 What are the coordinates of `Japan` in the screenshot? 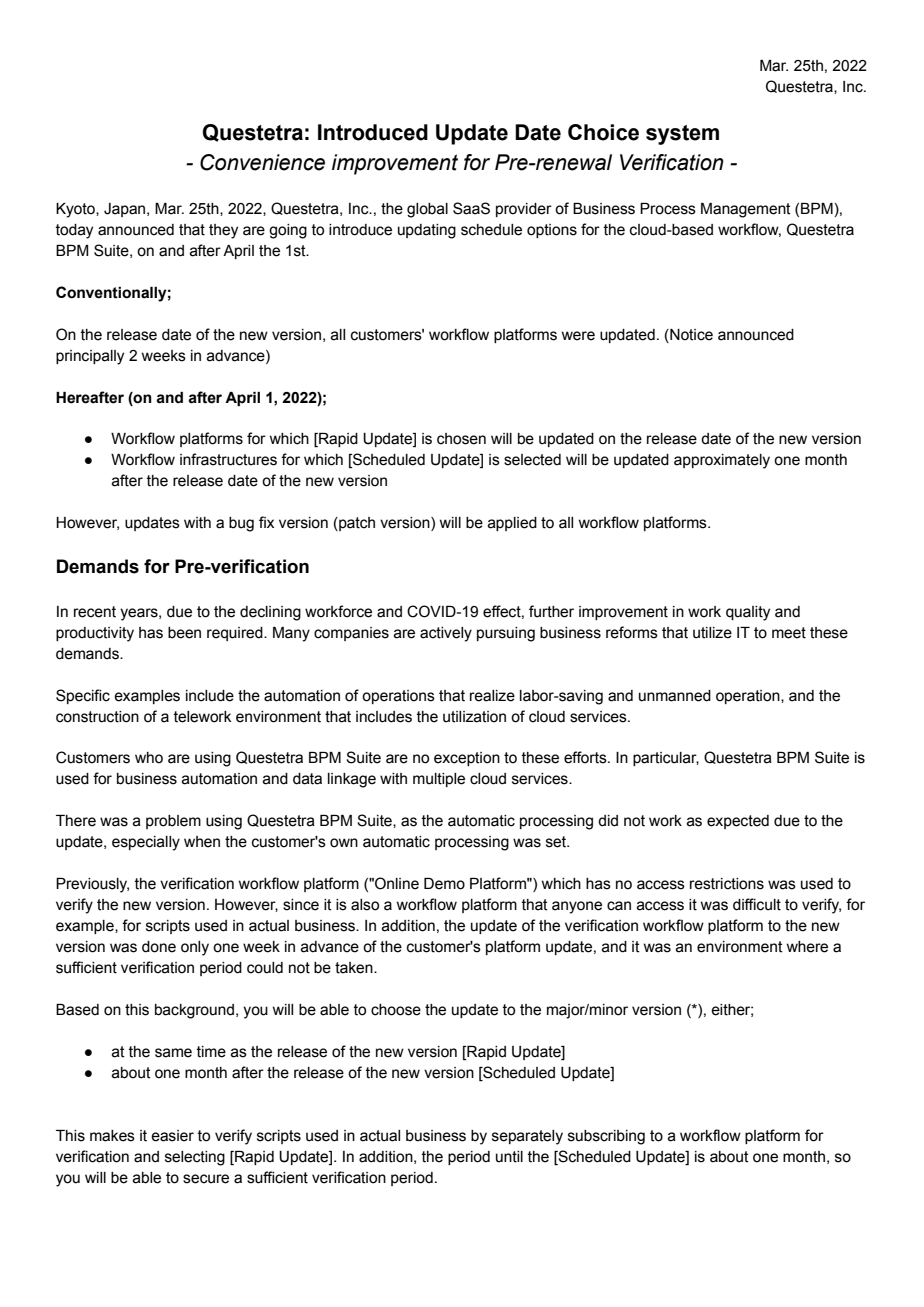 It's located at (126, 210).
